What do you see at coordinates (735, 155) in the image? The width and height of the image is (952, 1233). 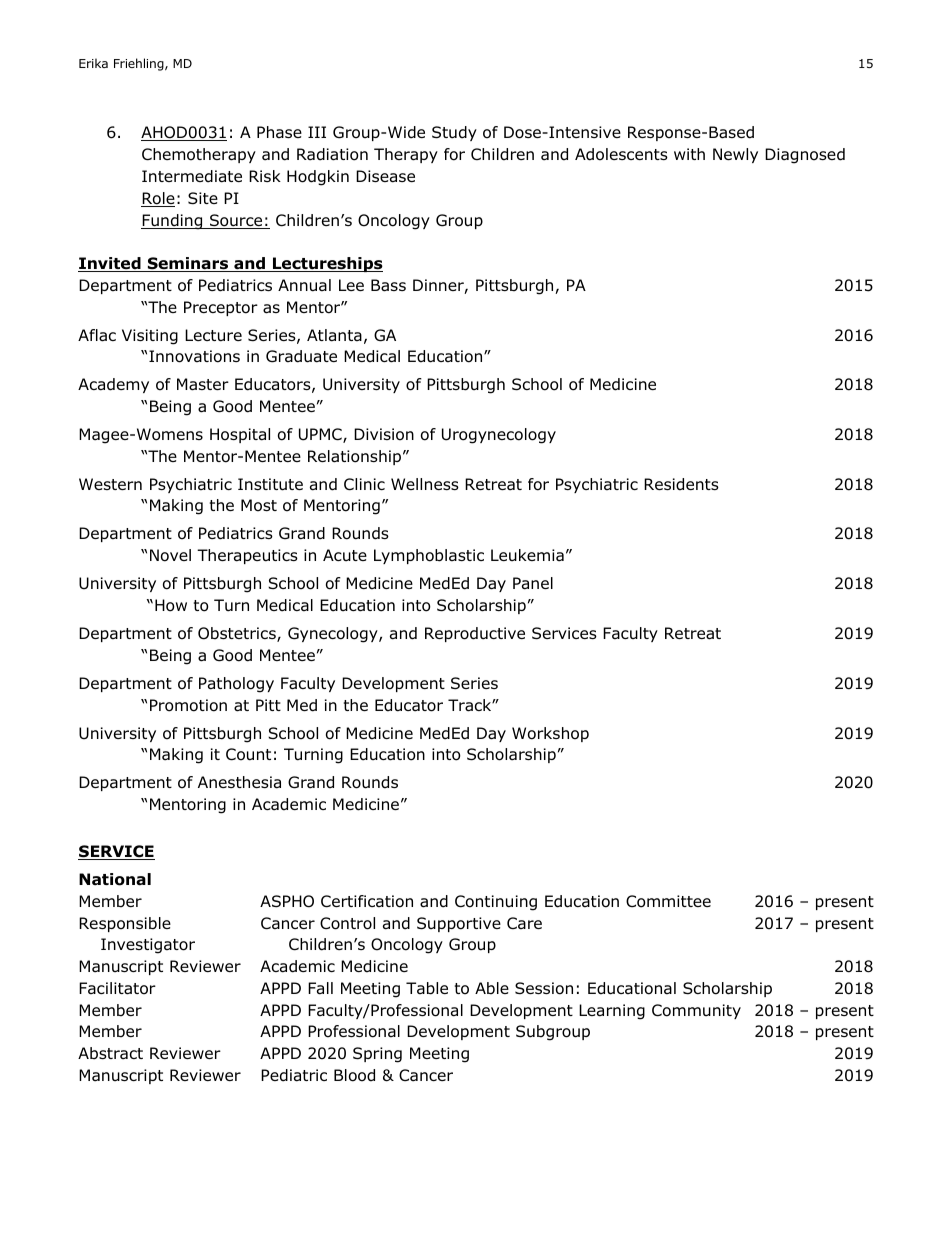 I see `Newly` at bounding box center [735, 155].
